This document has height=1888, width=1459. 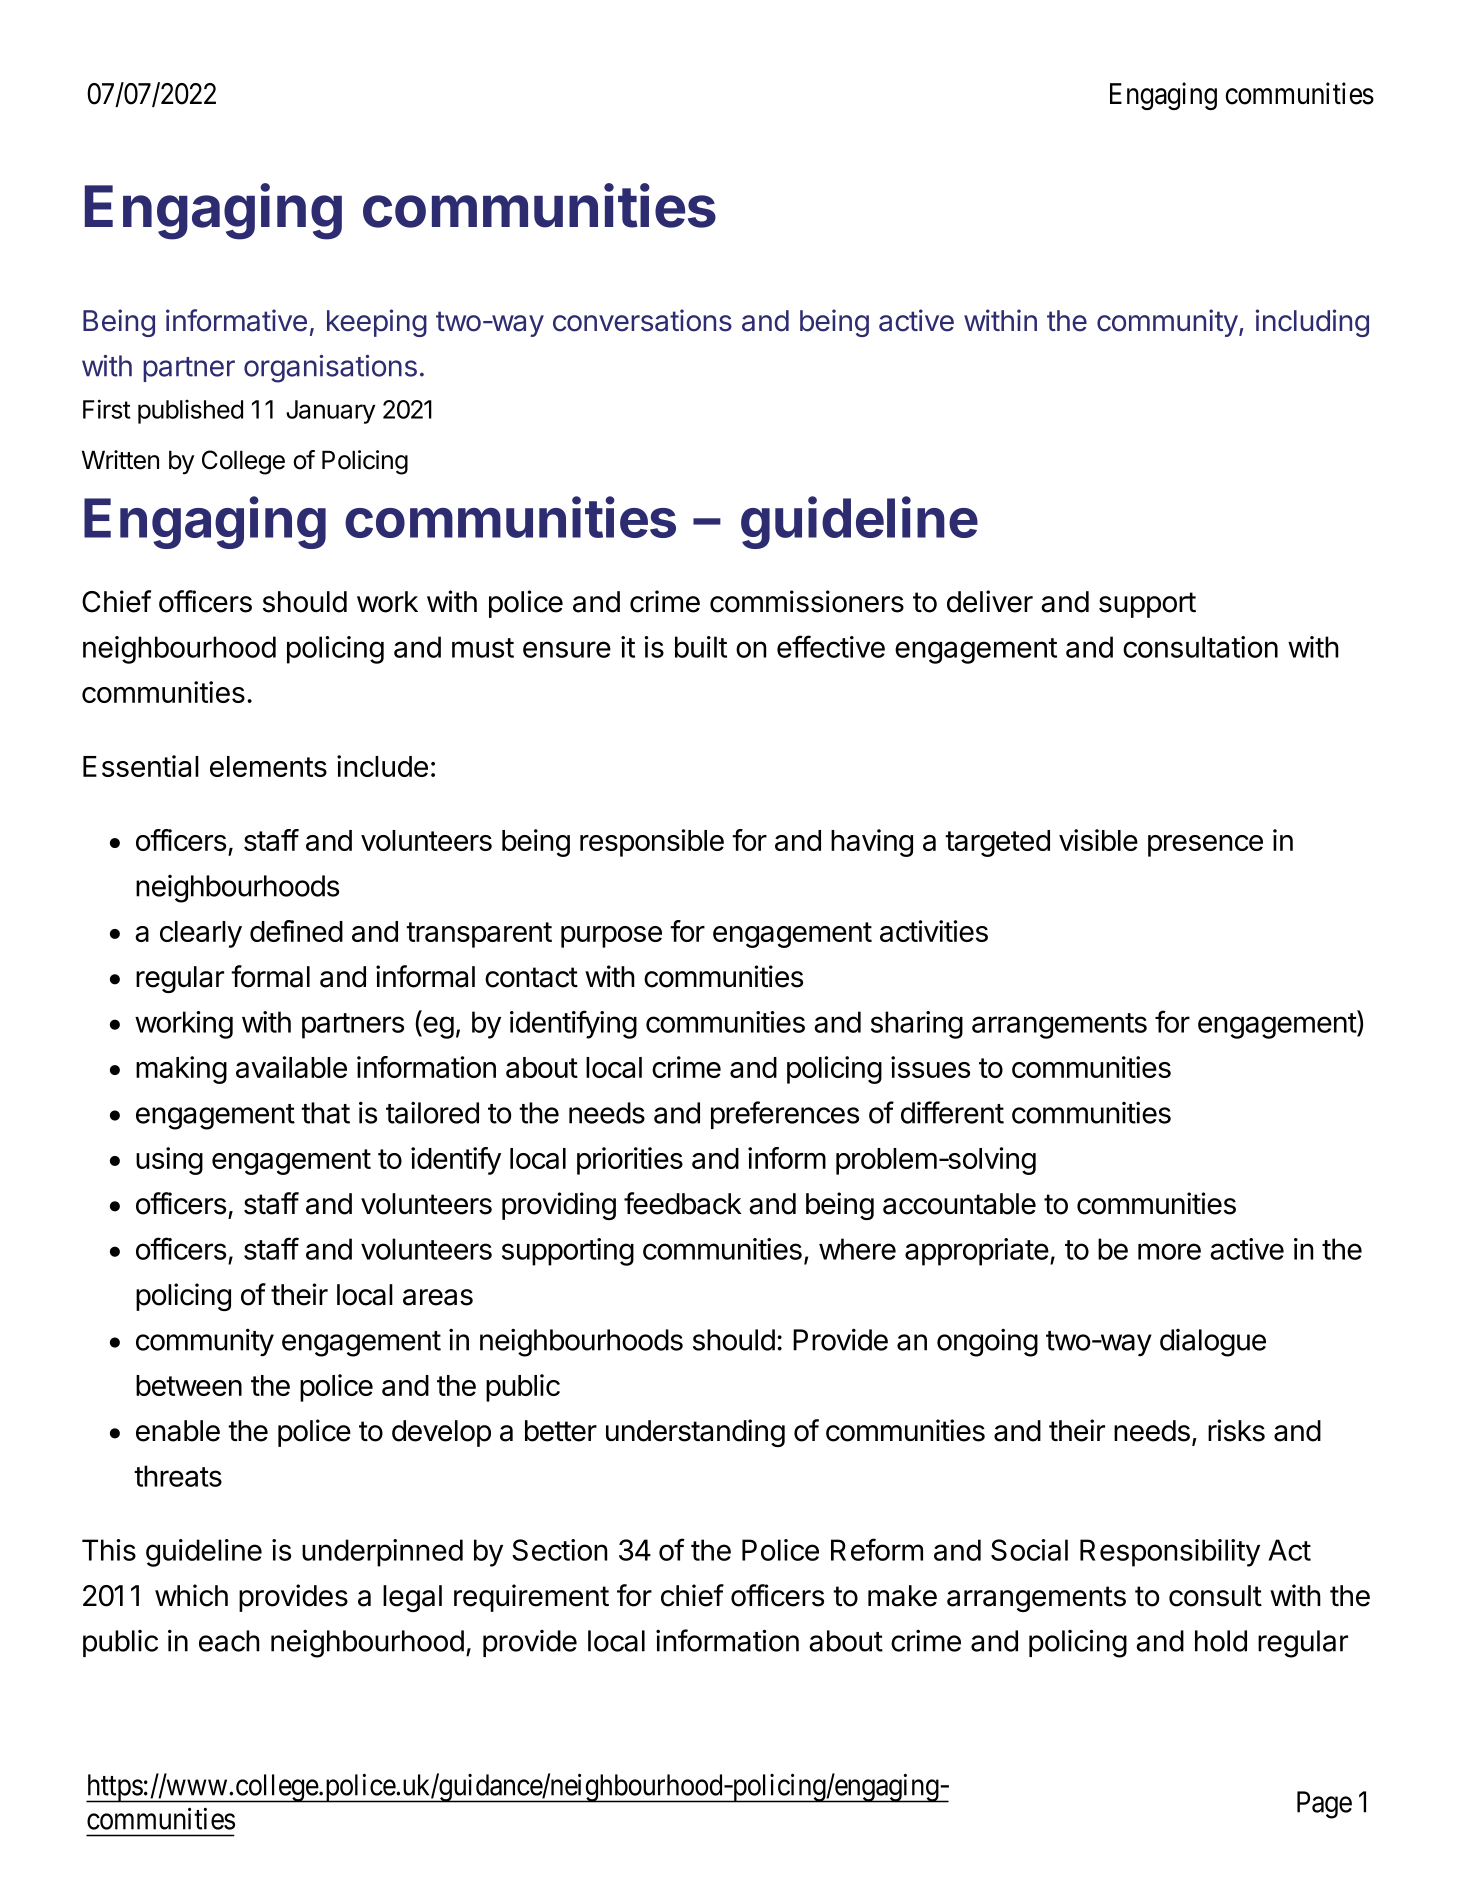 I want to click on which, so click(x=191, y=1595).
